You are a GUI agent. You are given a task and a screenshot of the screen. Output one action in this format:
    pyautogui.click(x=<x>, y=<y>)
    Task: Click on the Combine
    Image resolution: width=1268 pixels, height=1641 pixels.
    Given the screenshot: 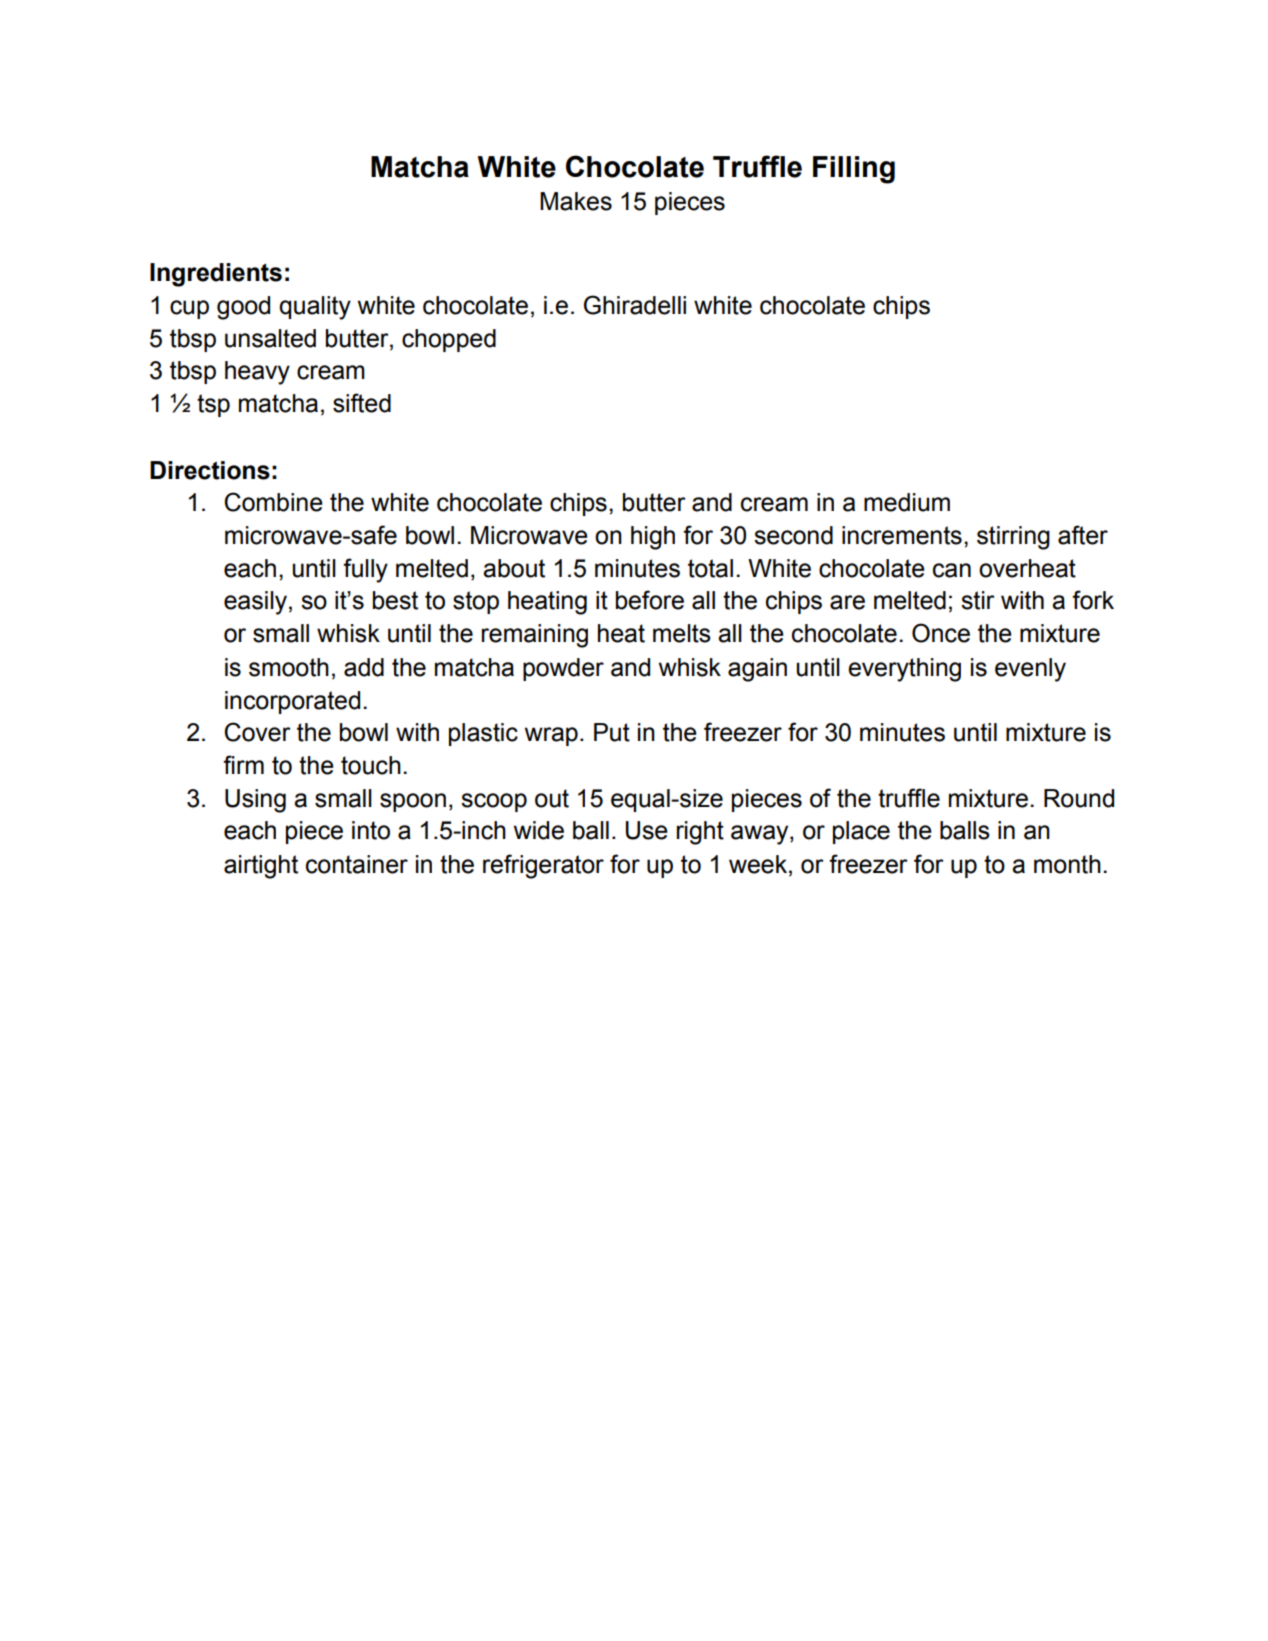 What is the action you would take?
    pyautogui.click(x=273, y=502)
